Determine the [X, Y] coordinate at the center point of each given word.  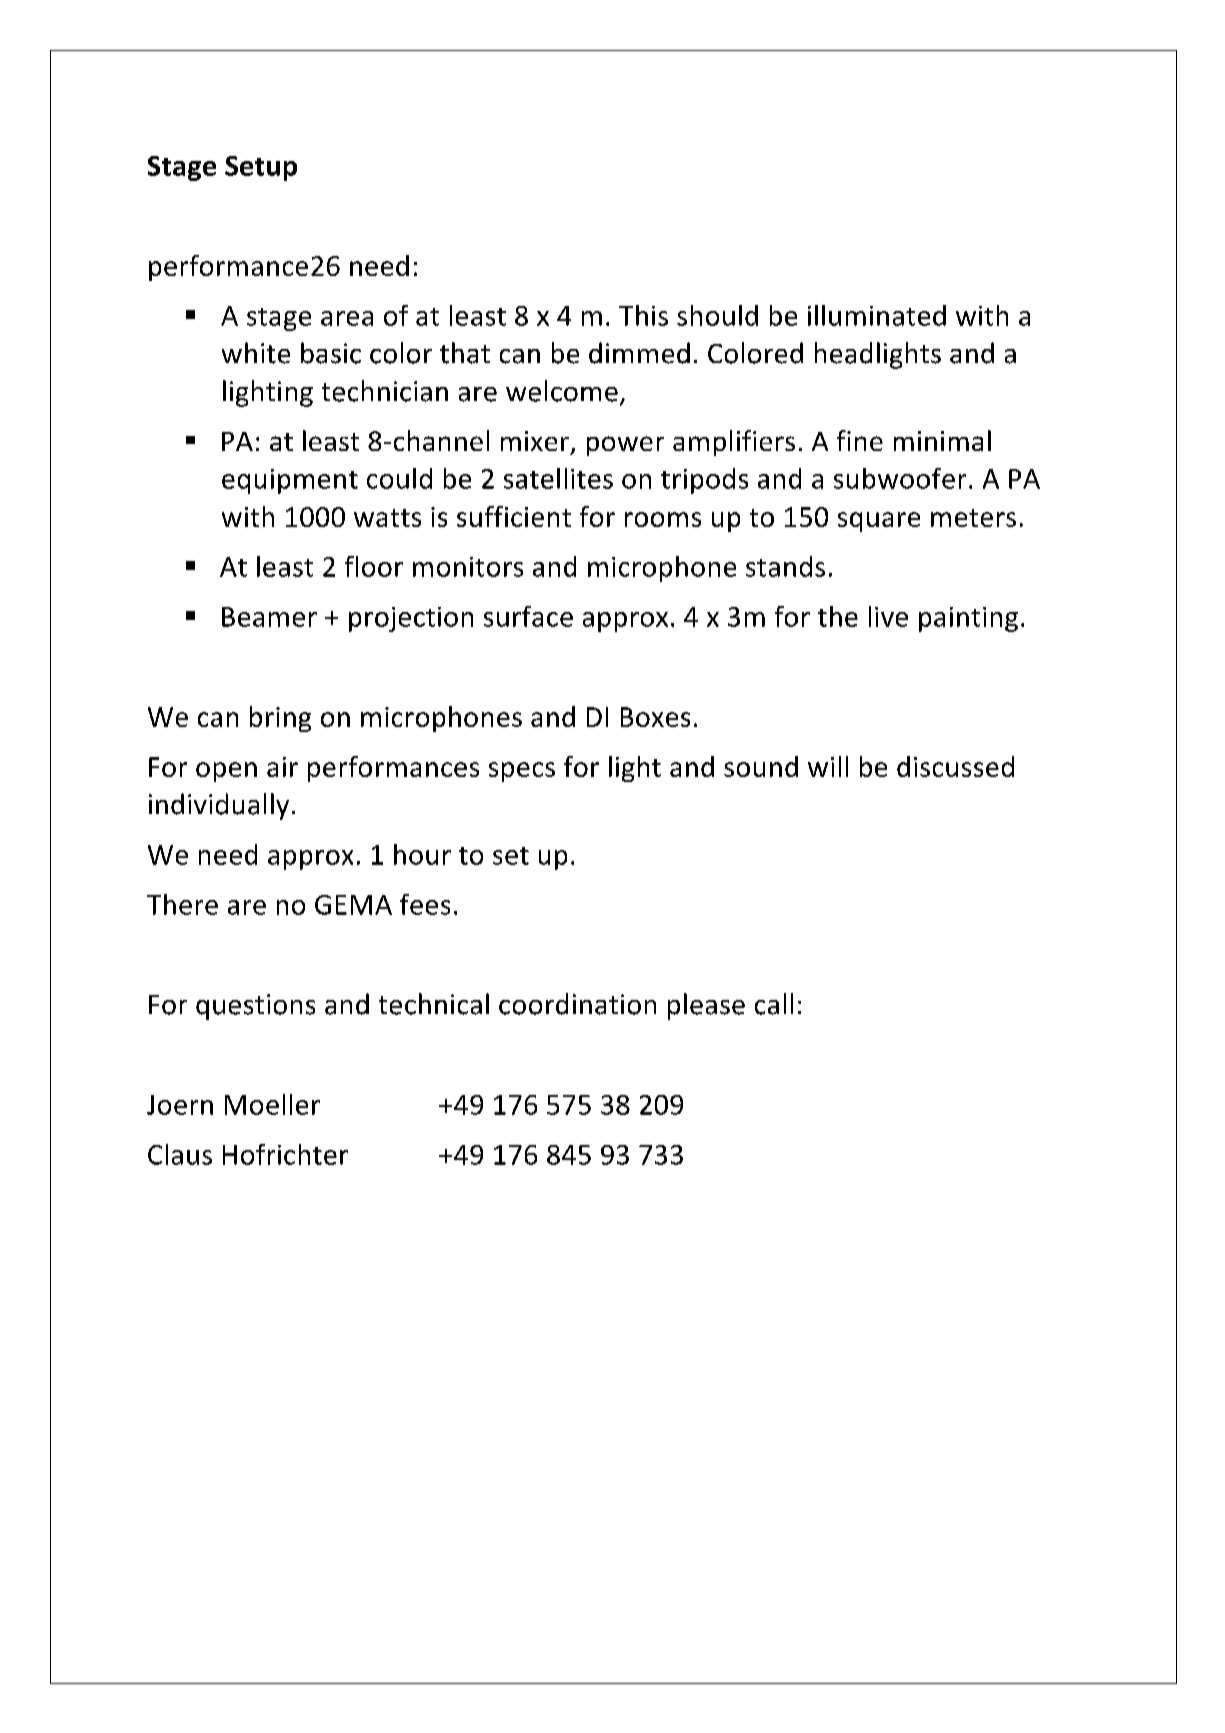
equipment [290, 481]
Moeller [272, 1104]
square [879, 522]
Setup [261, 168]
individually [219, 806]
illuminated [877, 315]
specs [522, 772]
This [643, 315]
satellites [558, 478]
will [828, 766]
